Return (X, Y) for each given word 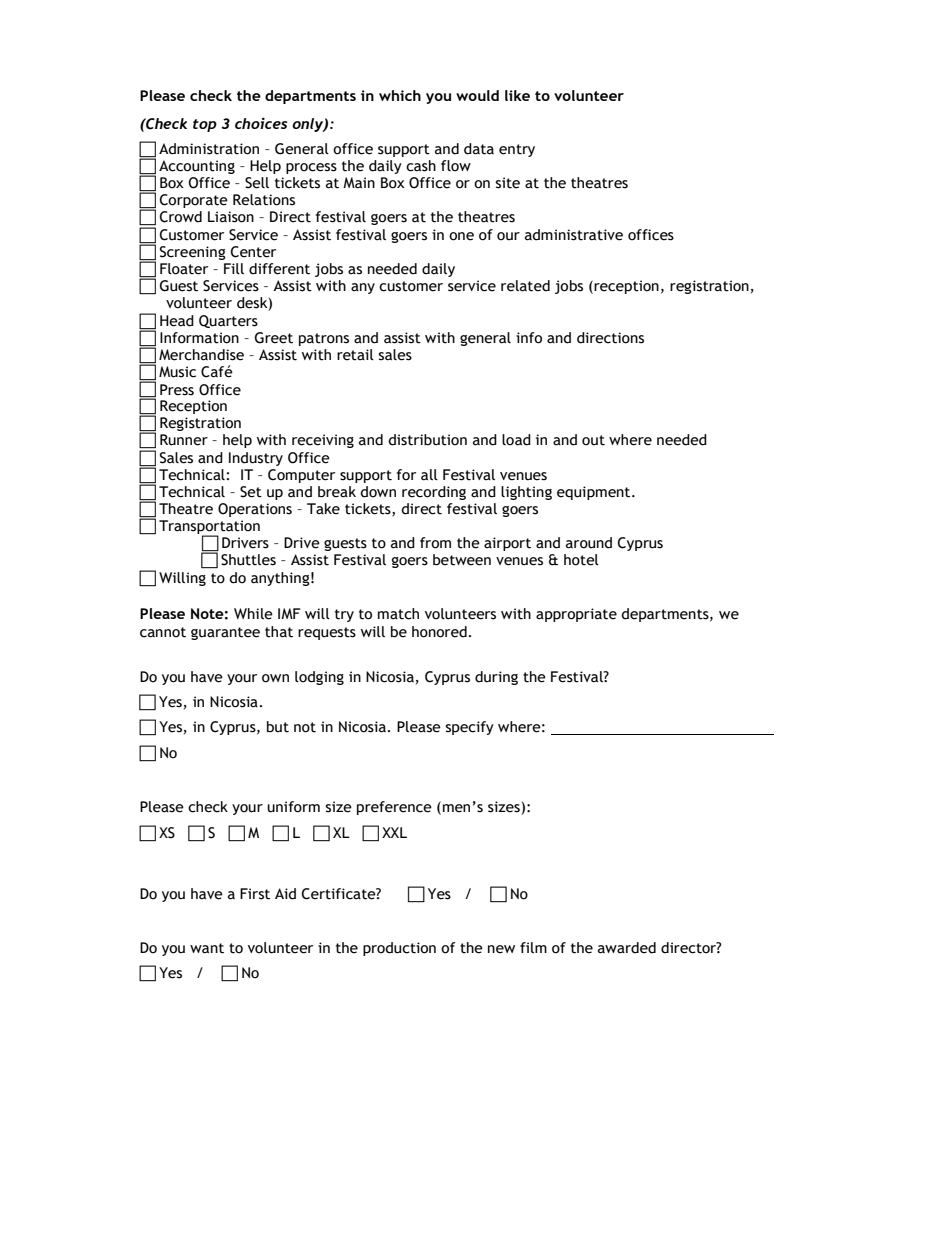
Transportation (209, 528)
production (399, 949)
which (400, 95)
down (378, 492)
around (589, 543)
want (207, 948)
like (517, 95)
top (205, 125)
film (533, 947)
